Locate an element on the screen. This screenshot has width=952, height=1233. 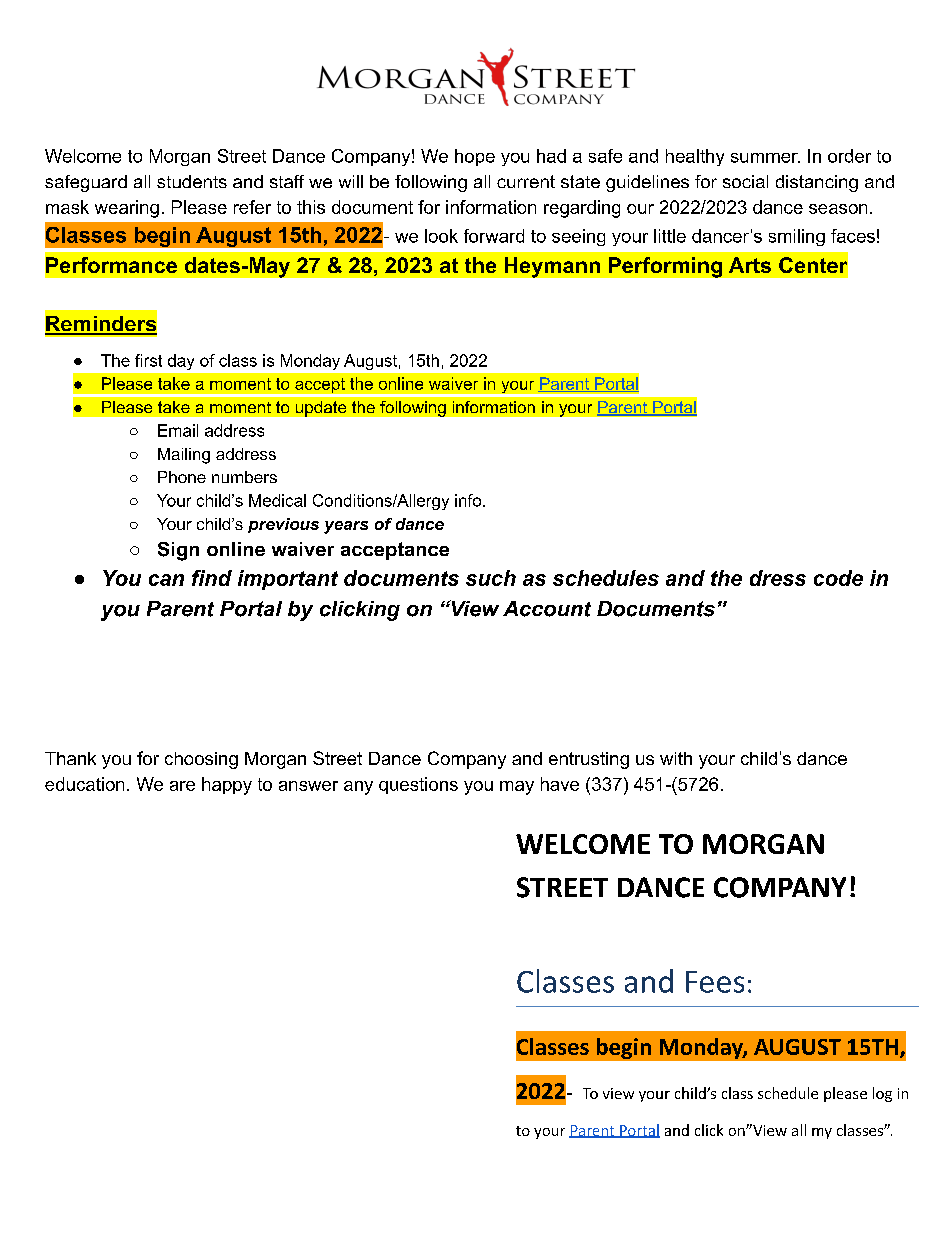
happy is located at coordinates (227, 786).
